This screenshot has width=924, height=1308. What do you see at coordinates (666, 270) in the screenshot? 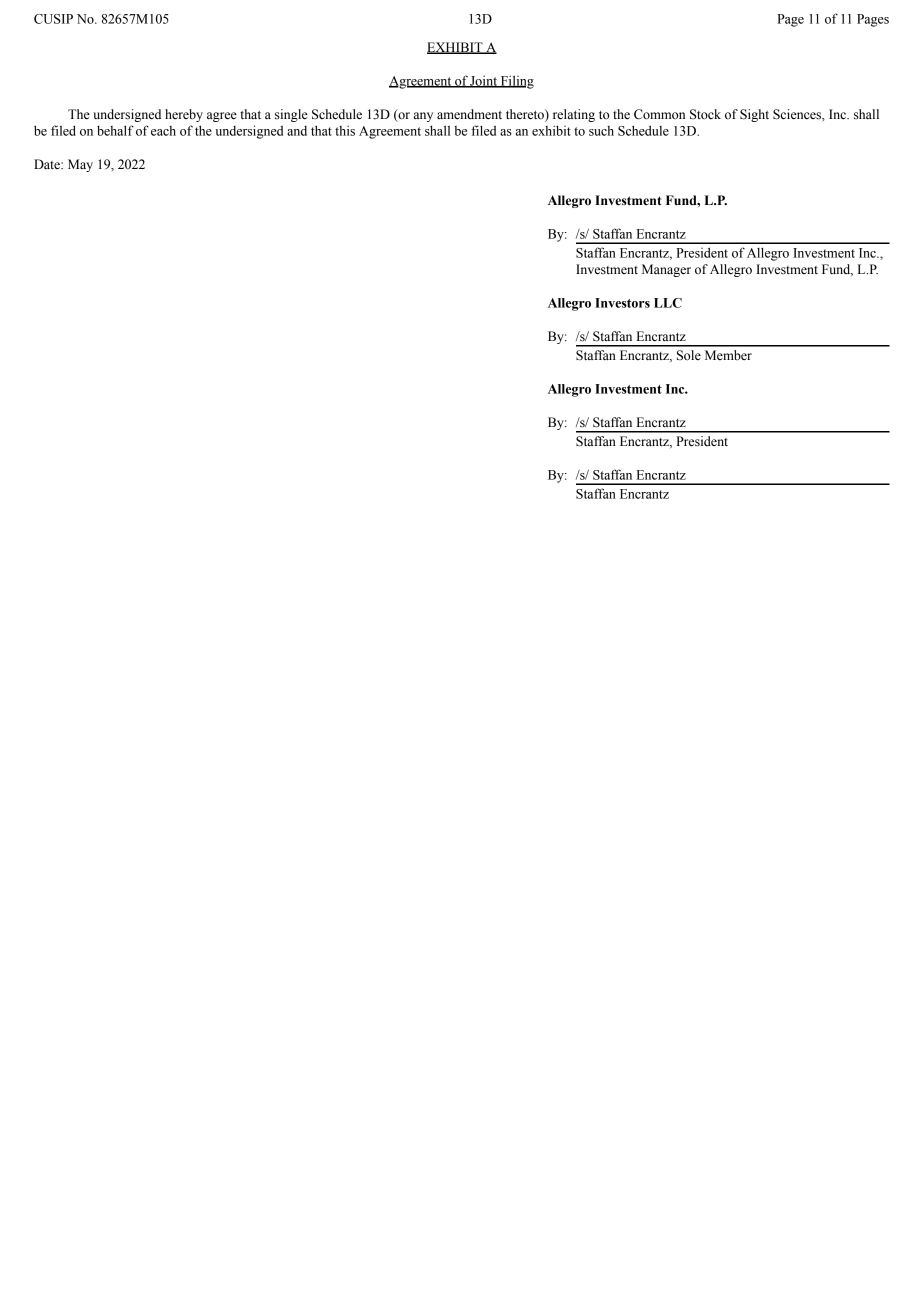
I see `Manager` at bounding box center [666, 270].
